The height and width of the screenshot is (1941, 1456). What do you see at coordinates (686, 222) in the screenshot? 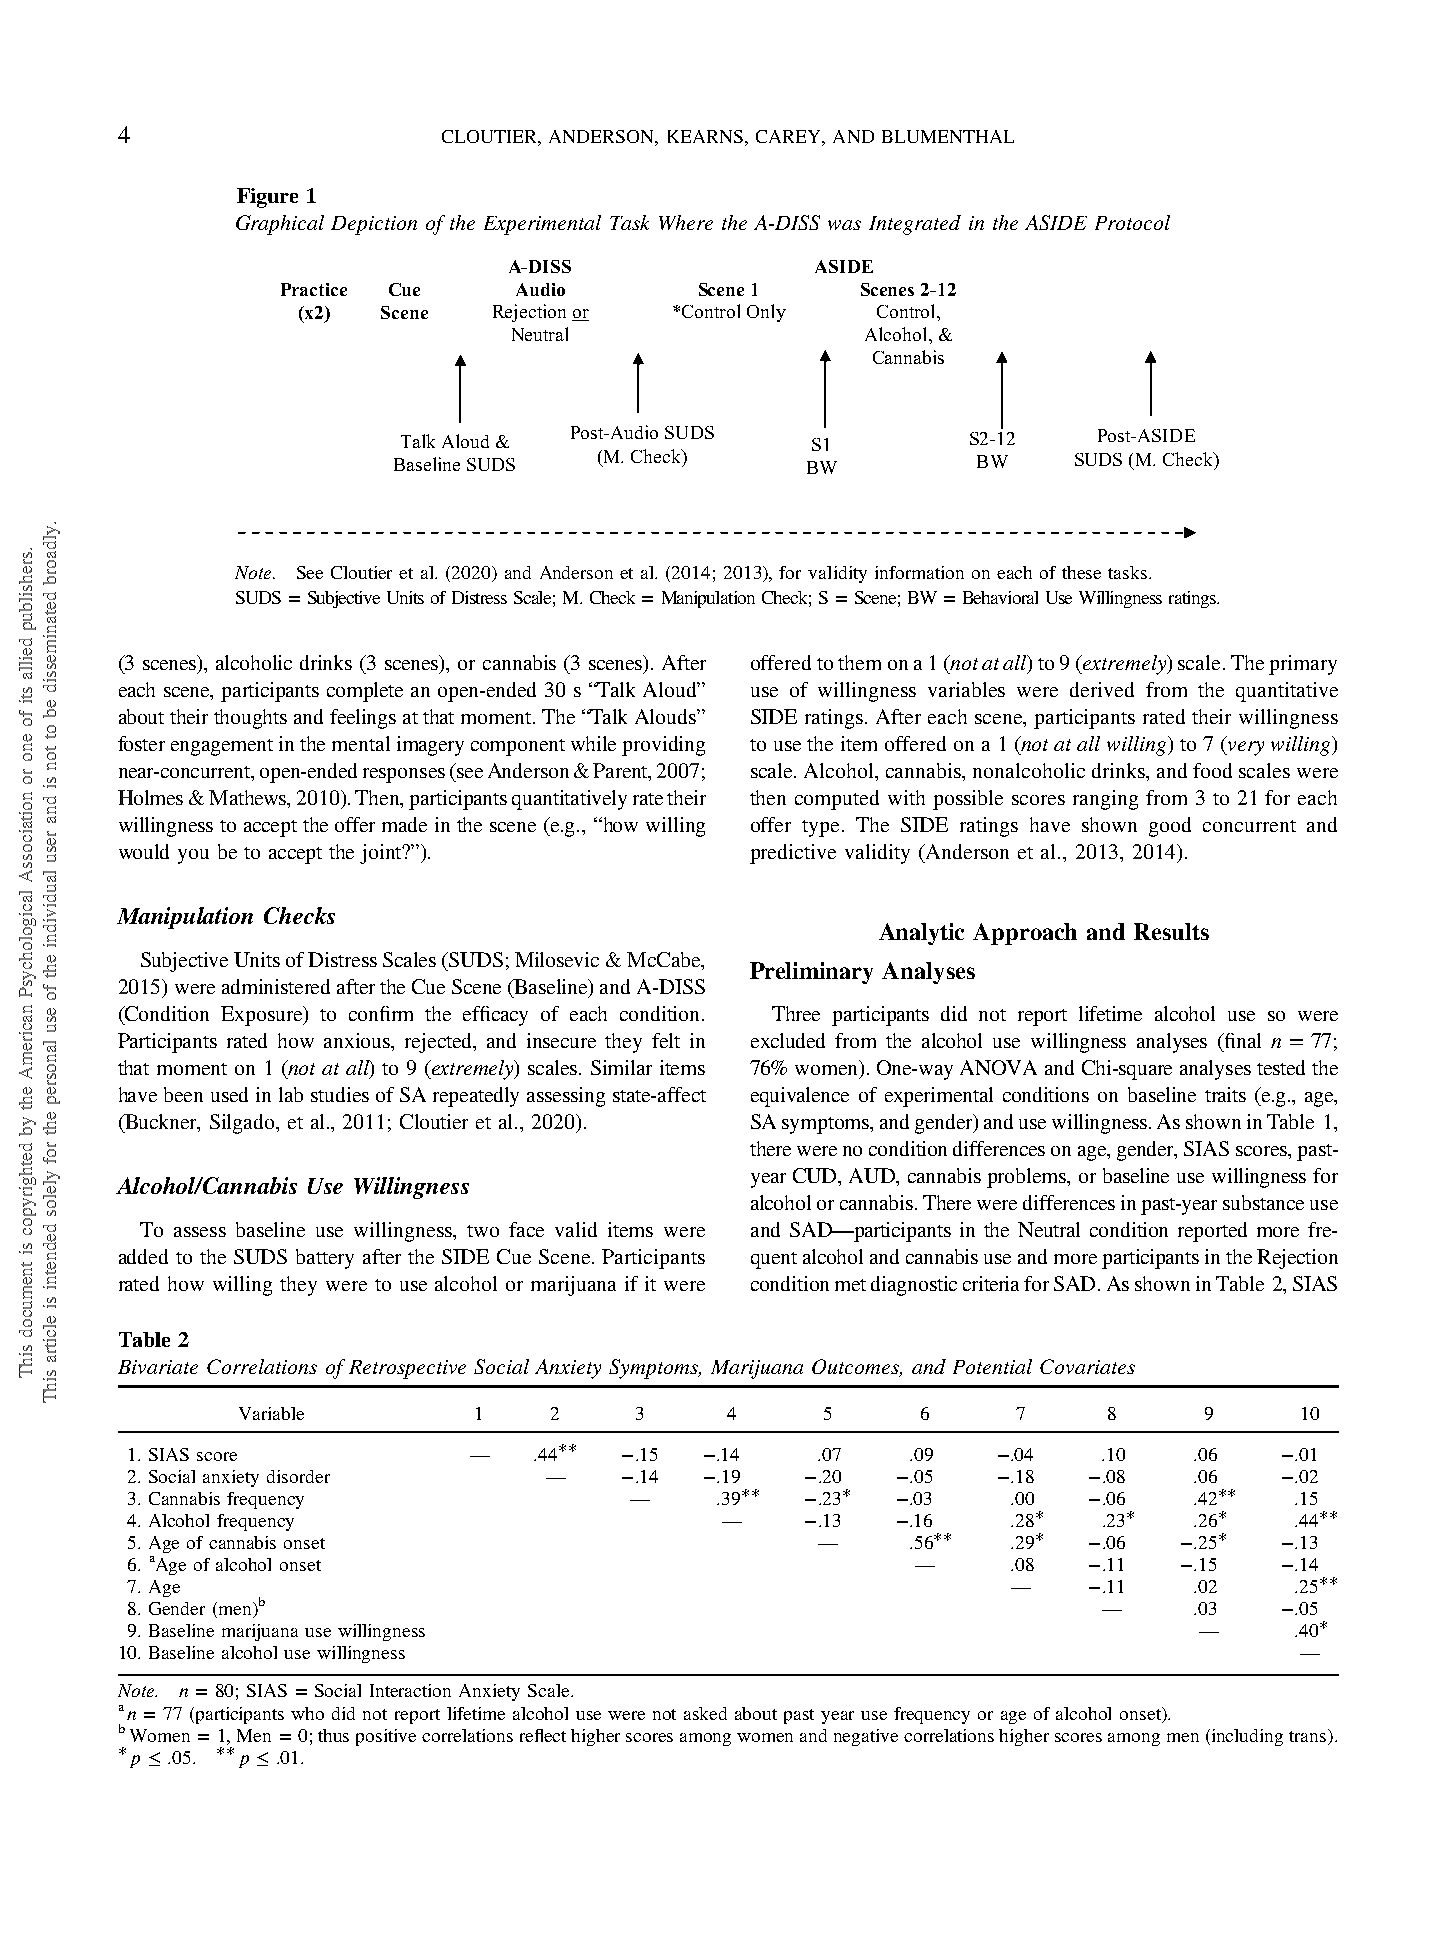
I see `Where` at bounding box center [686, 222].
